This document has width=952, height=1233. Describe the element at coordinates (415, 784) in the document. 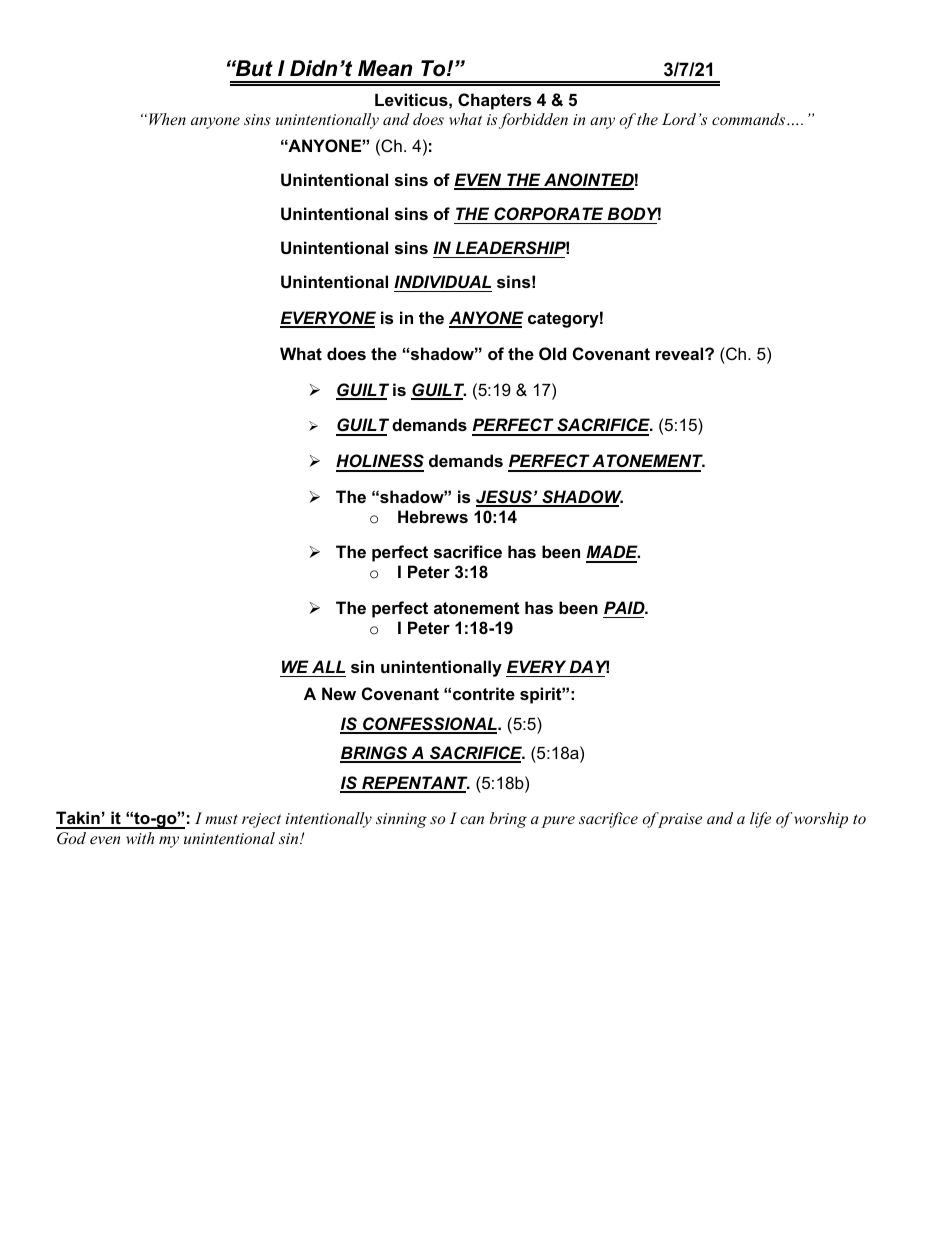

I see `REPENTANT` at that location.
